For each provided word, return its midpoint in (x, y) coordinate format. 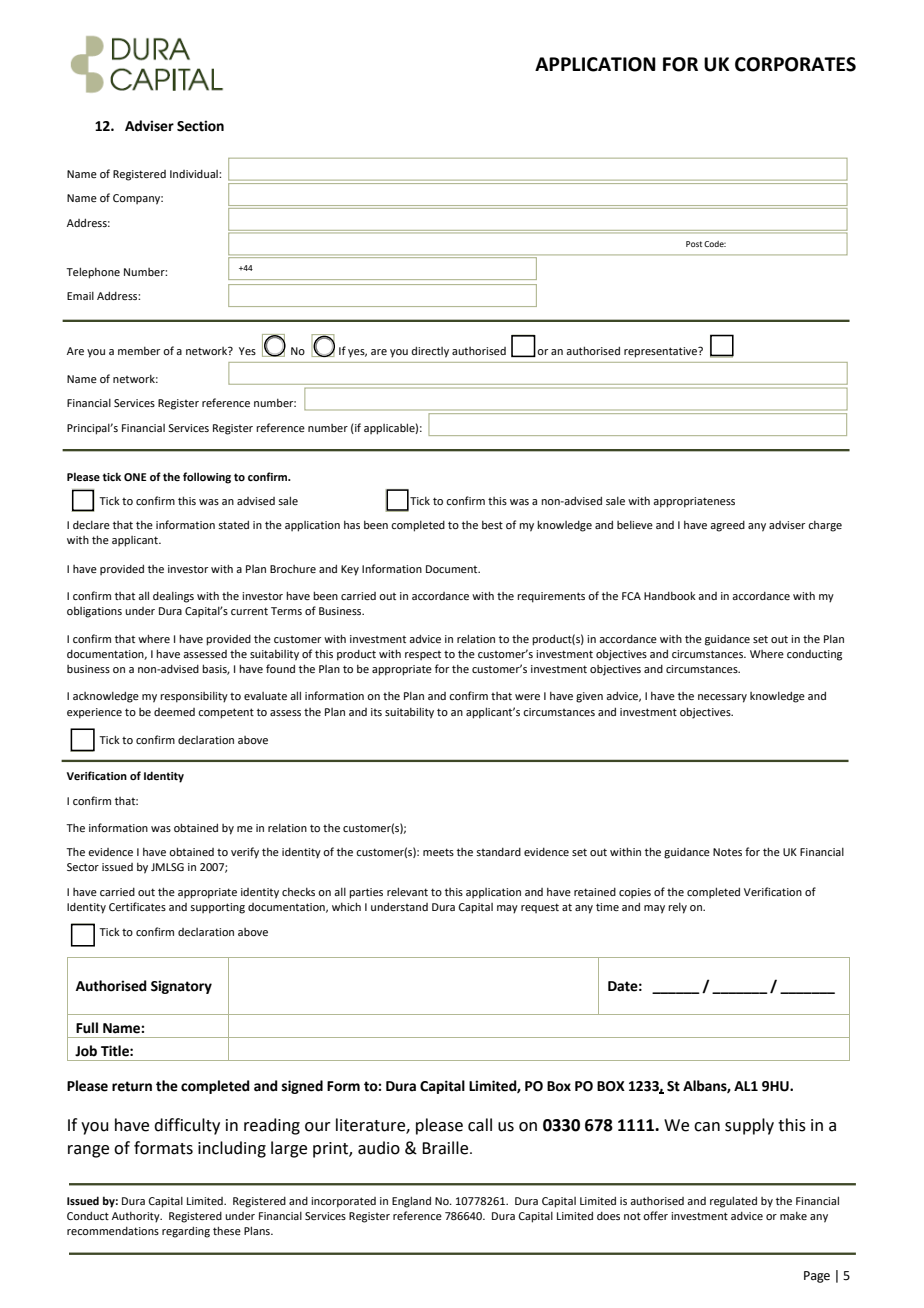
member (139, 351)
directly (430, 352)
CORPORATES (795, 64)
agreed (727, 526)
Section (200, 126)
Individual (195, 174)
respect (423, 655)
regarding (186, 1232)
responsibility (194, 697)
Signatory (181, 987)
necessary (722, 698)
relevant (407, 891)
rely (677, 908)
